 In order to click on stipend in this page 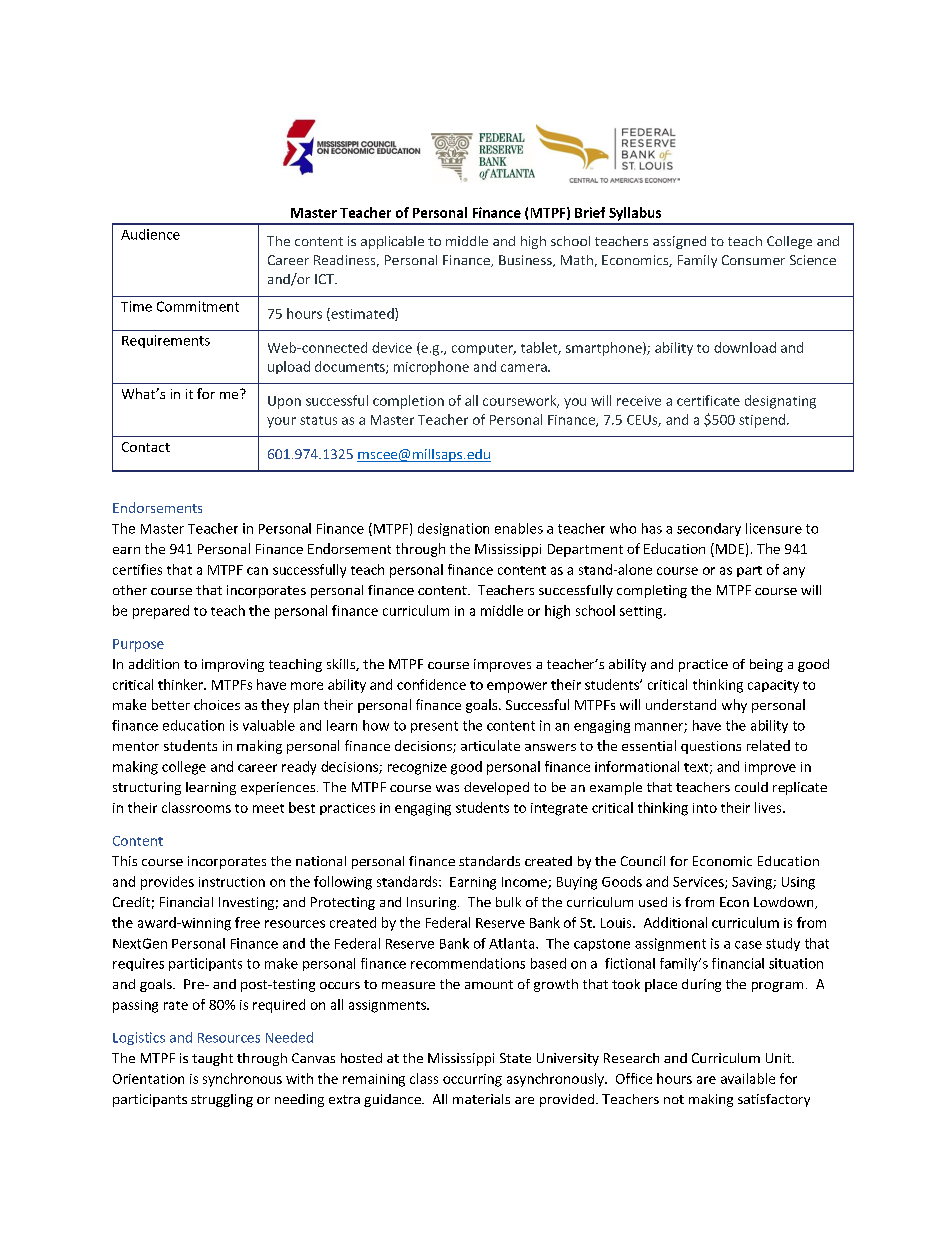, I will do `click(762, 421)`.
